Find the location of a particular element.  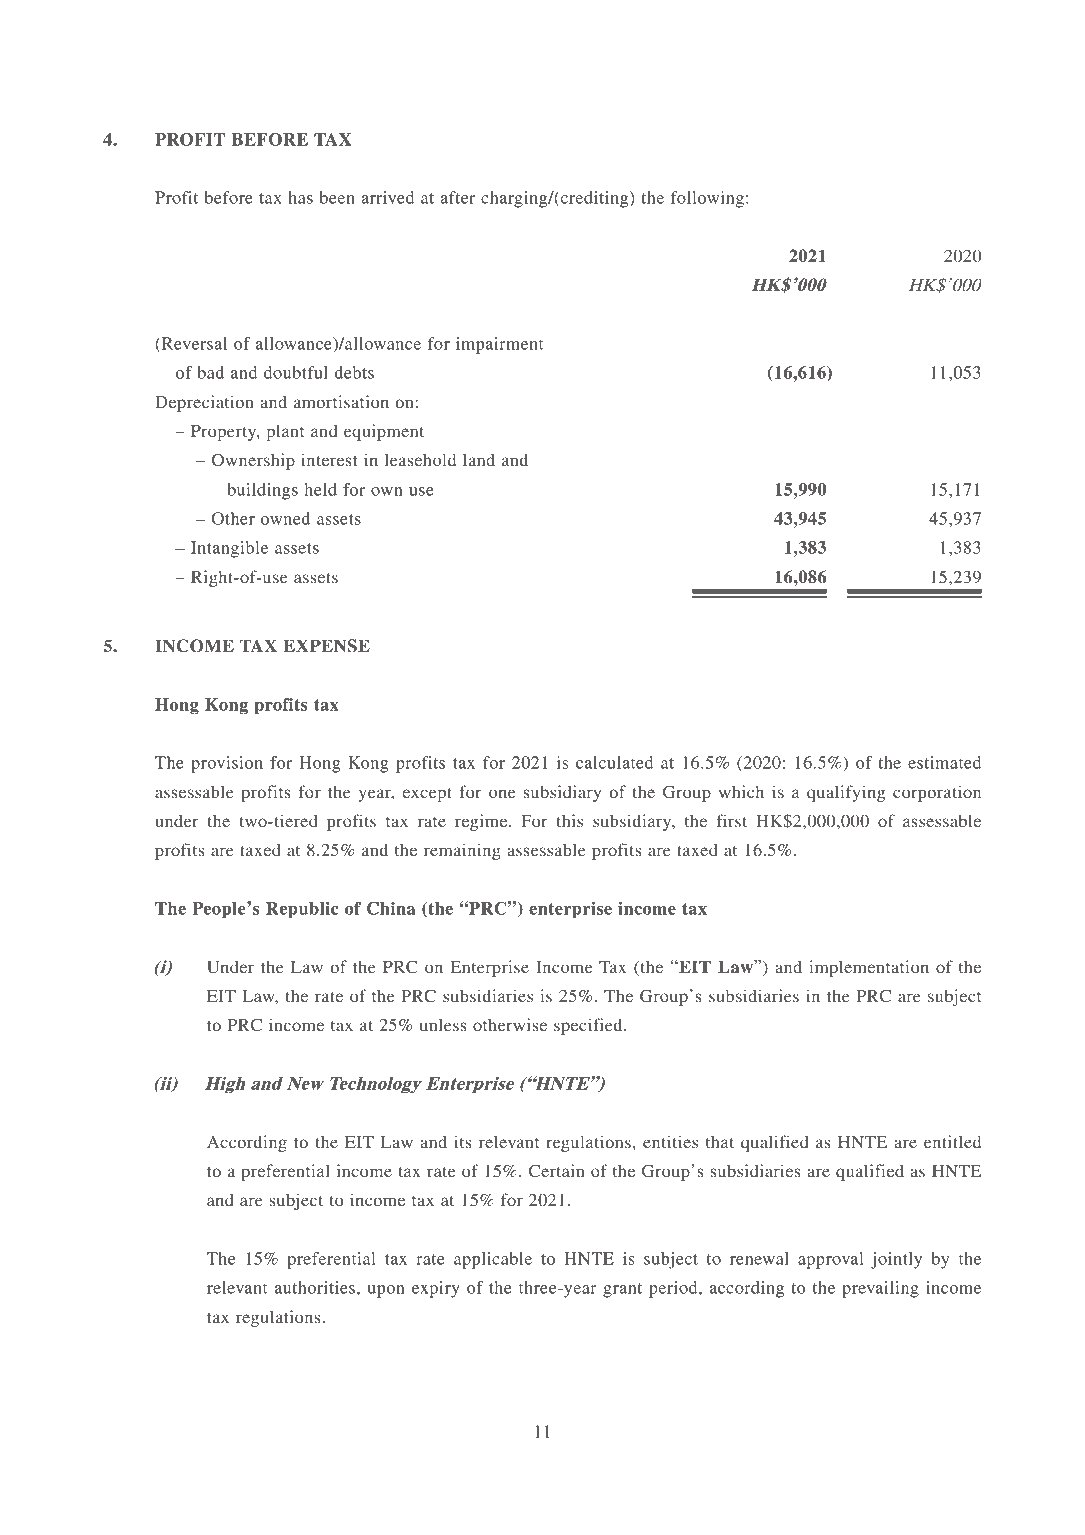

has is located at coordinates (300, 197).
